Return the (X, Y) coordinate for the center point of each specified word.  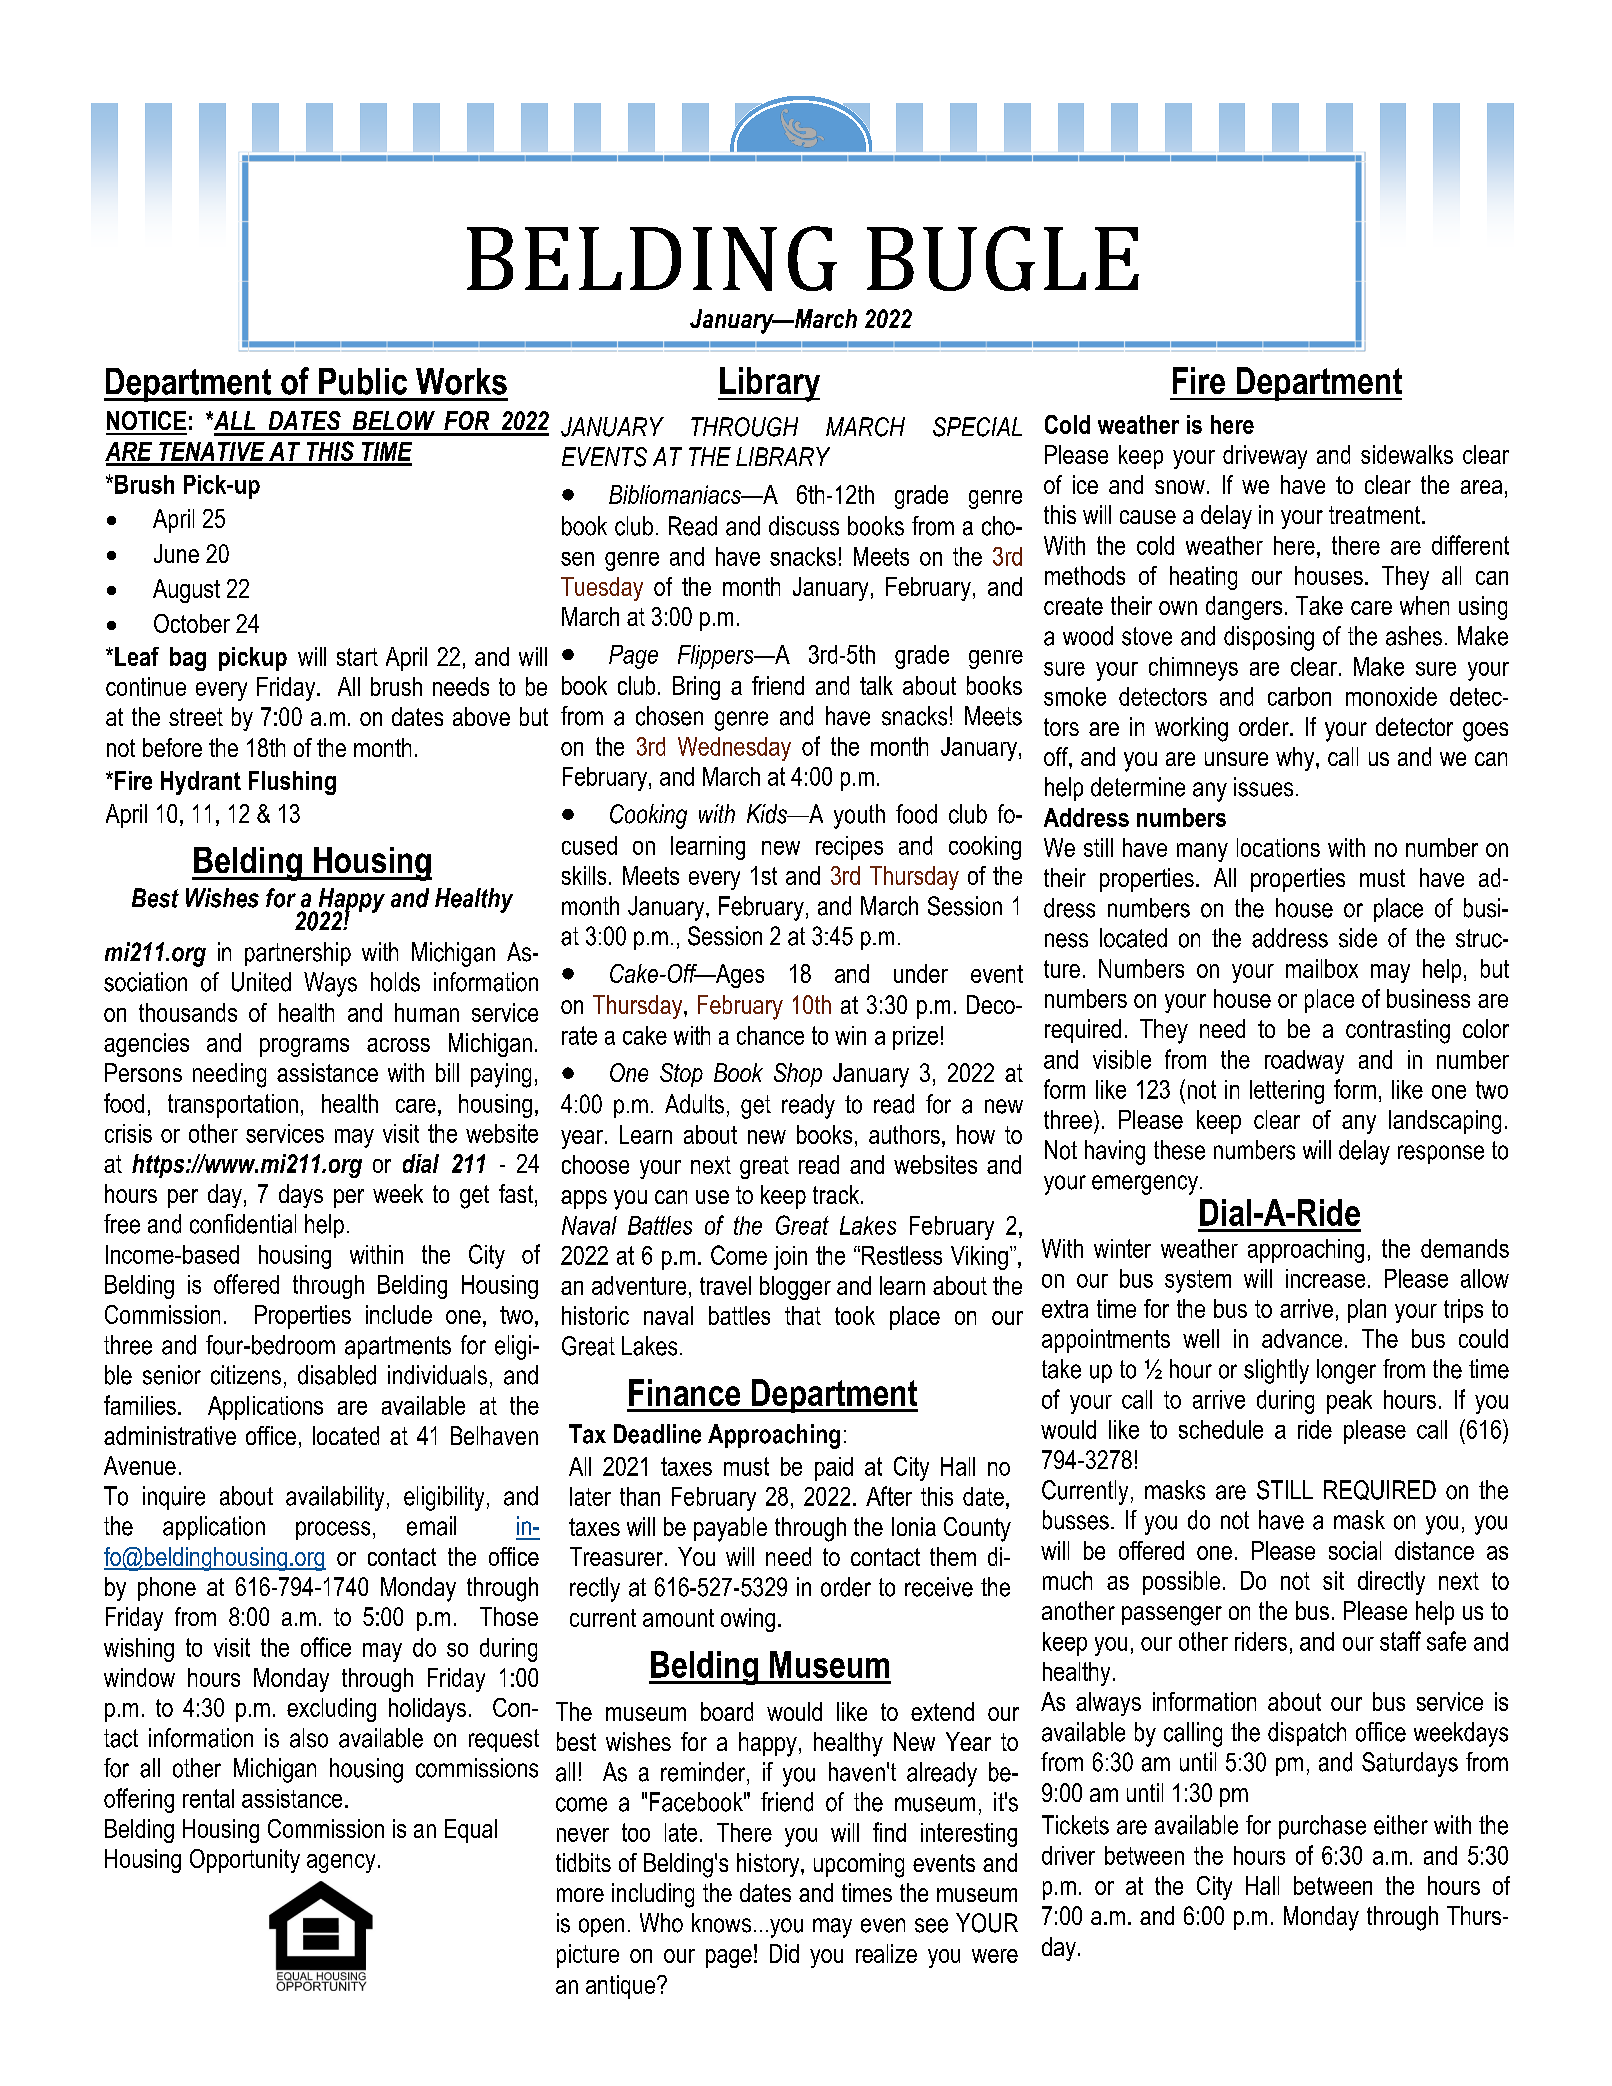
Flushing (292, 783)
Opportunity (245, 1861)
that (803, 1315)
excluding (331, 1710)
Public (363, 381)
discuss (804, 526)
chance (770, 1035)
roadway (1304, 1062)
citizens (246, 1375)
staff (1400, 1641)
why (1296, 759)
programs (304, 1047)
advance (1302, 1338)
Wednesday (734, 749)
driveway (1265, 457)
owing (748, 1620)
